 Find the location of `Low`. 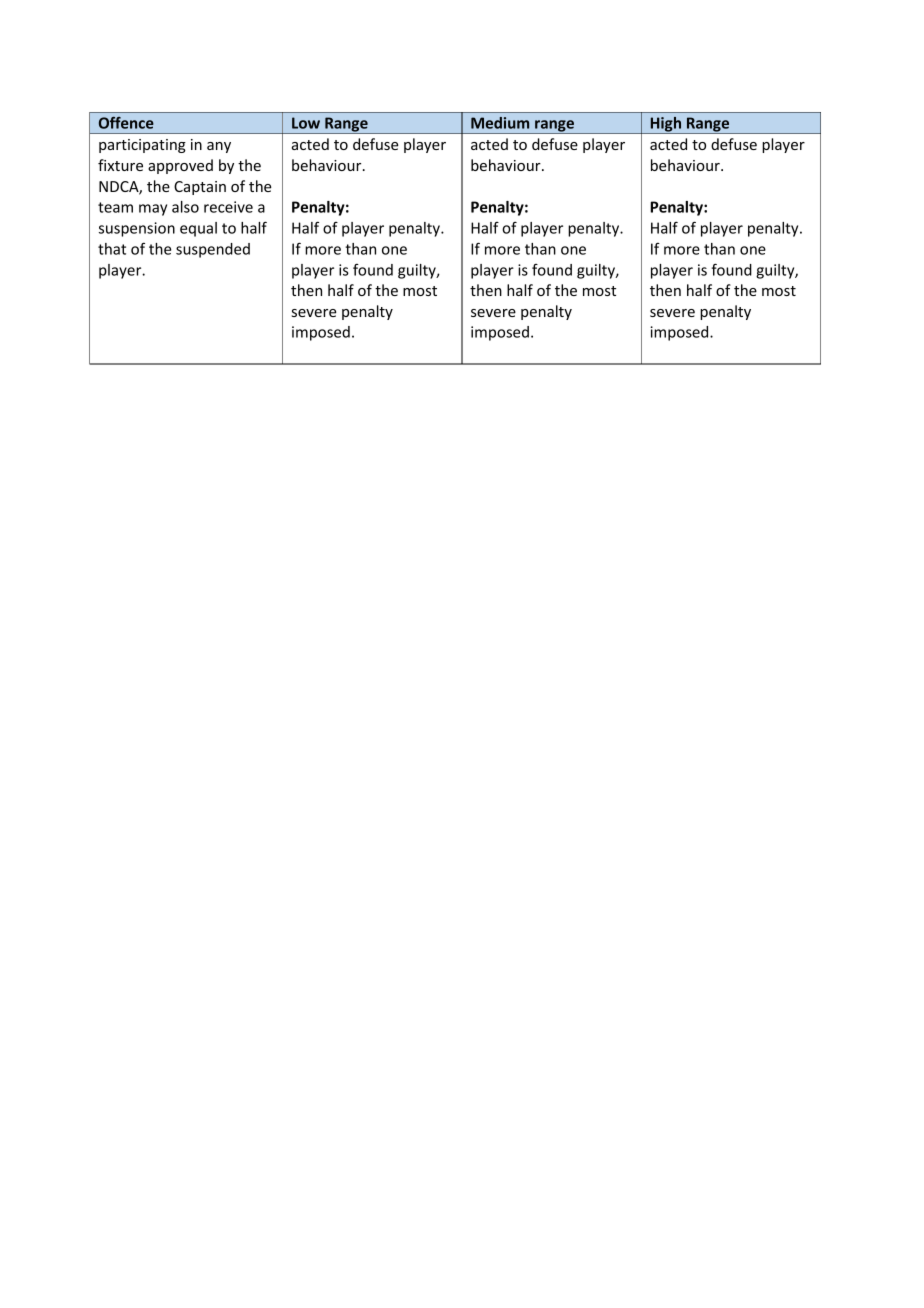

Low is located at coordinates (306, 123).
